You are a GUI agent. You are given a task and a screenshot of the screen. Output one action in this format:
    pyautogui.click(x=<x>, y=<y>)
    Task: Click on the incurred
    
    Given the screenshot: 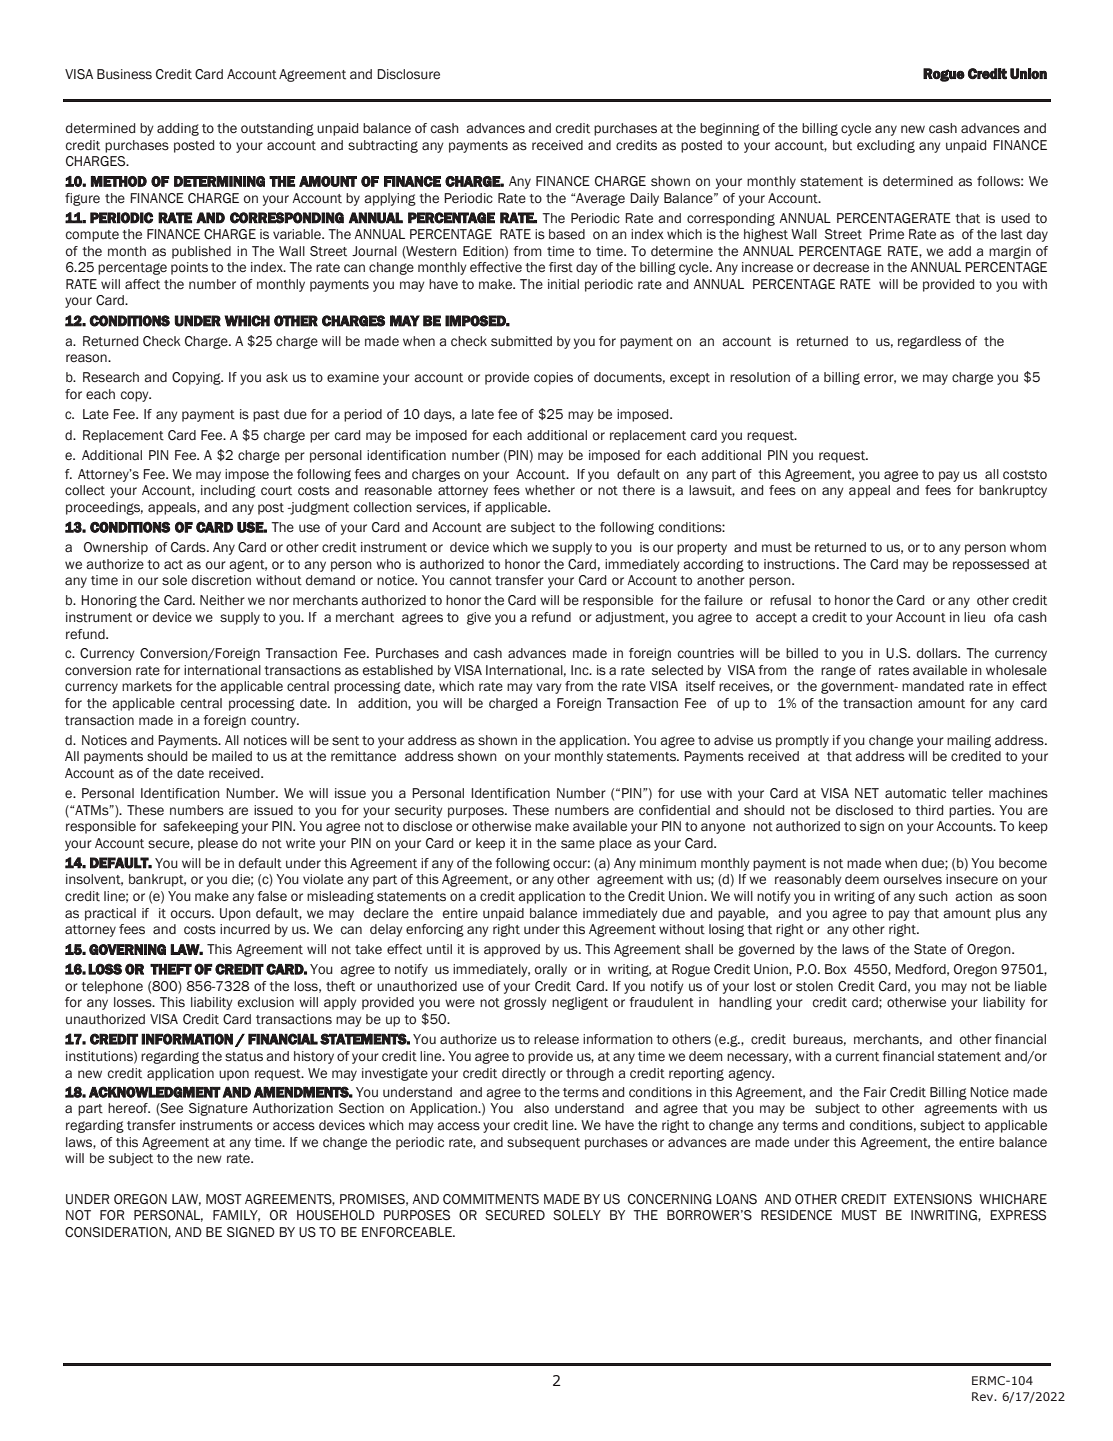 What is the action you would take?
    pyautogui.click(x=245, y=929)
